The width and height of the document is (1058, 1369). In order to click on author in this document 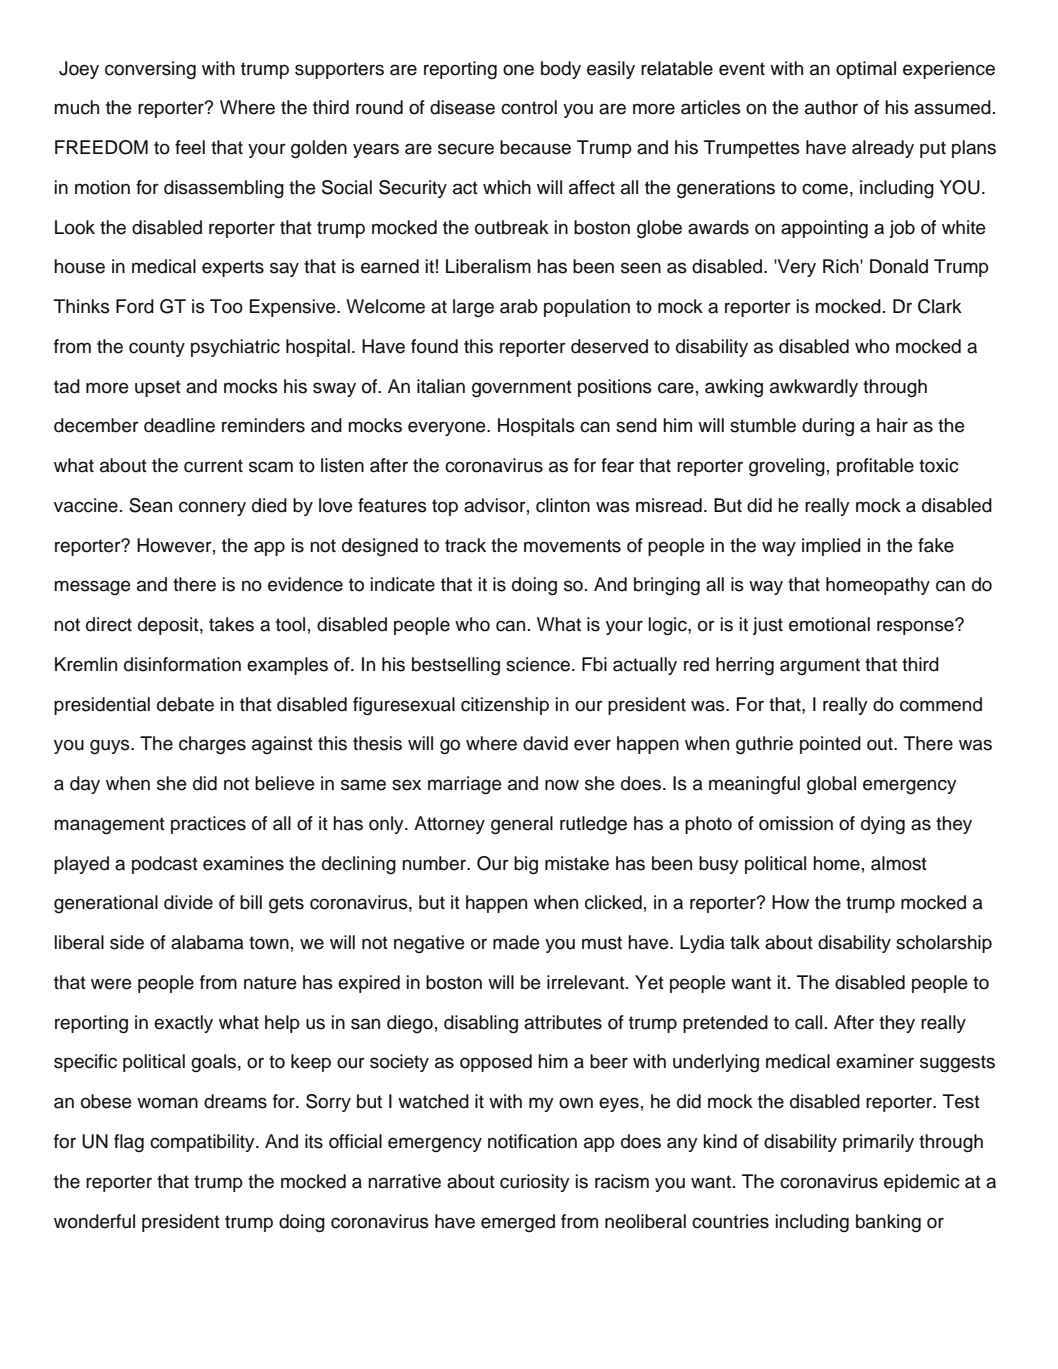, I will do `click(831, 107)`.
